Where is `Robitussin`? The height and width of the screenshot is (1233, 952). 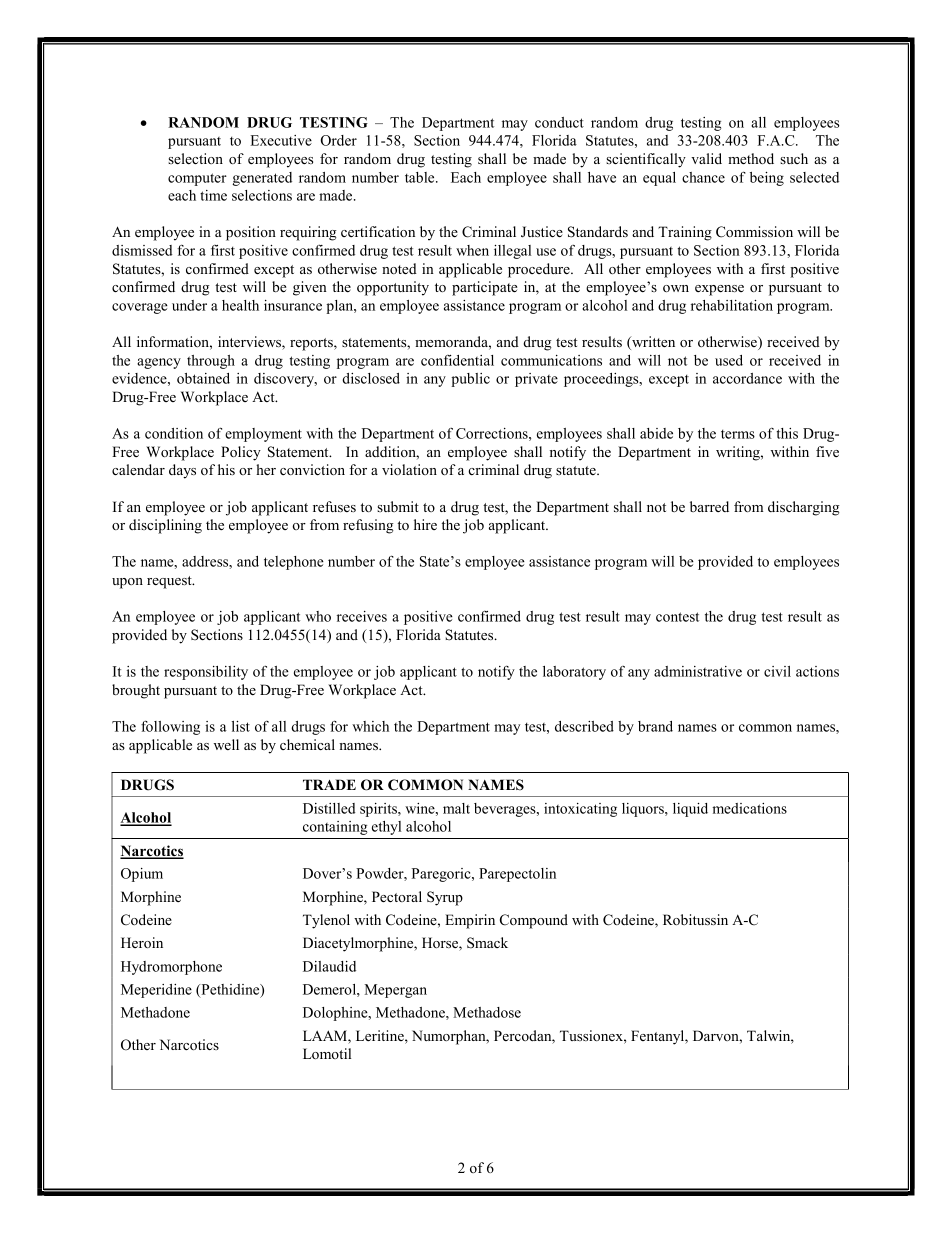 Robitussin is located at coordinates (695, 919).
